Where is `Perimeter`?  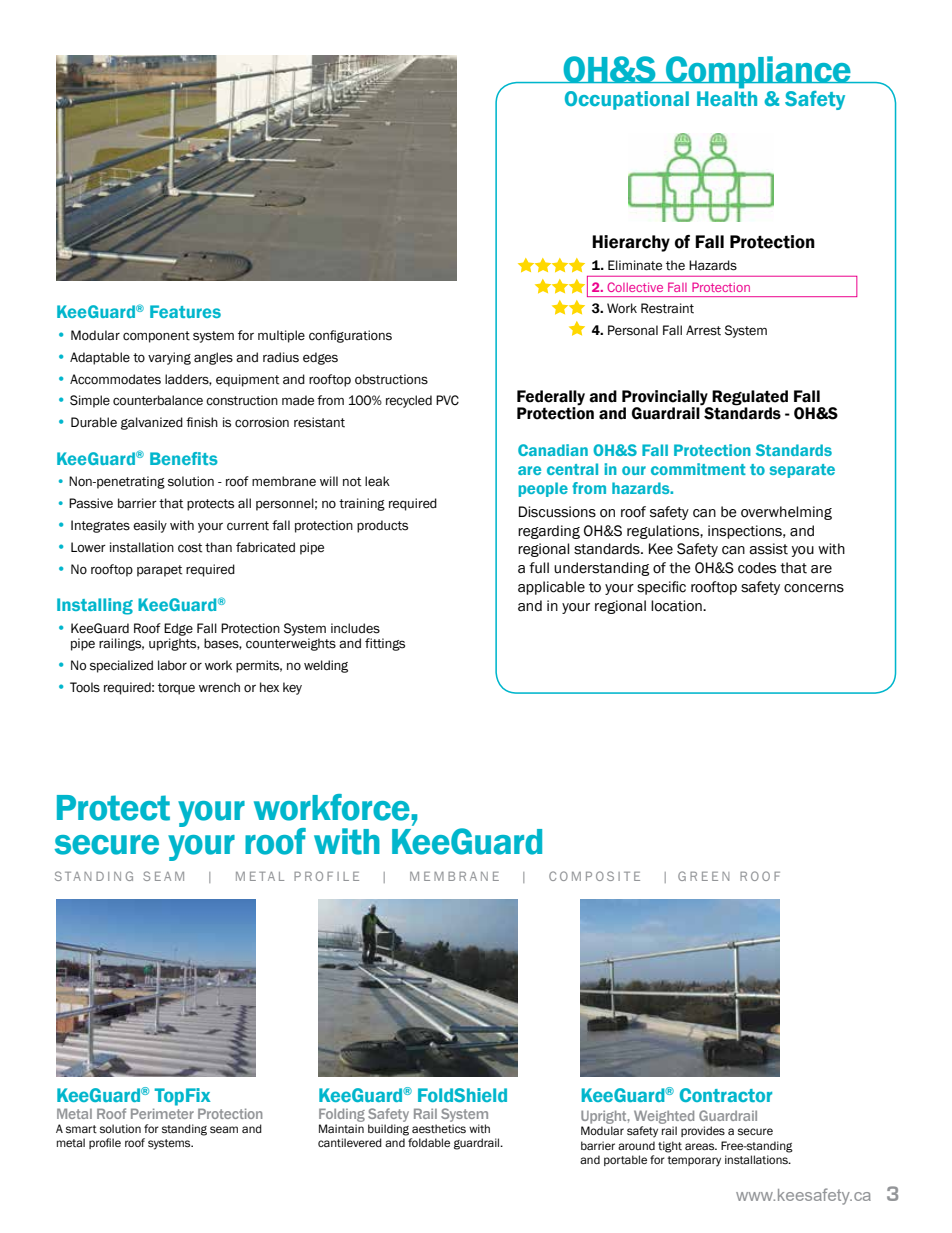
Perimeter is located at coordinates (162, 1113).
